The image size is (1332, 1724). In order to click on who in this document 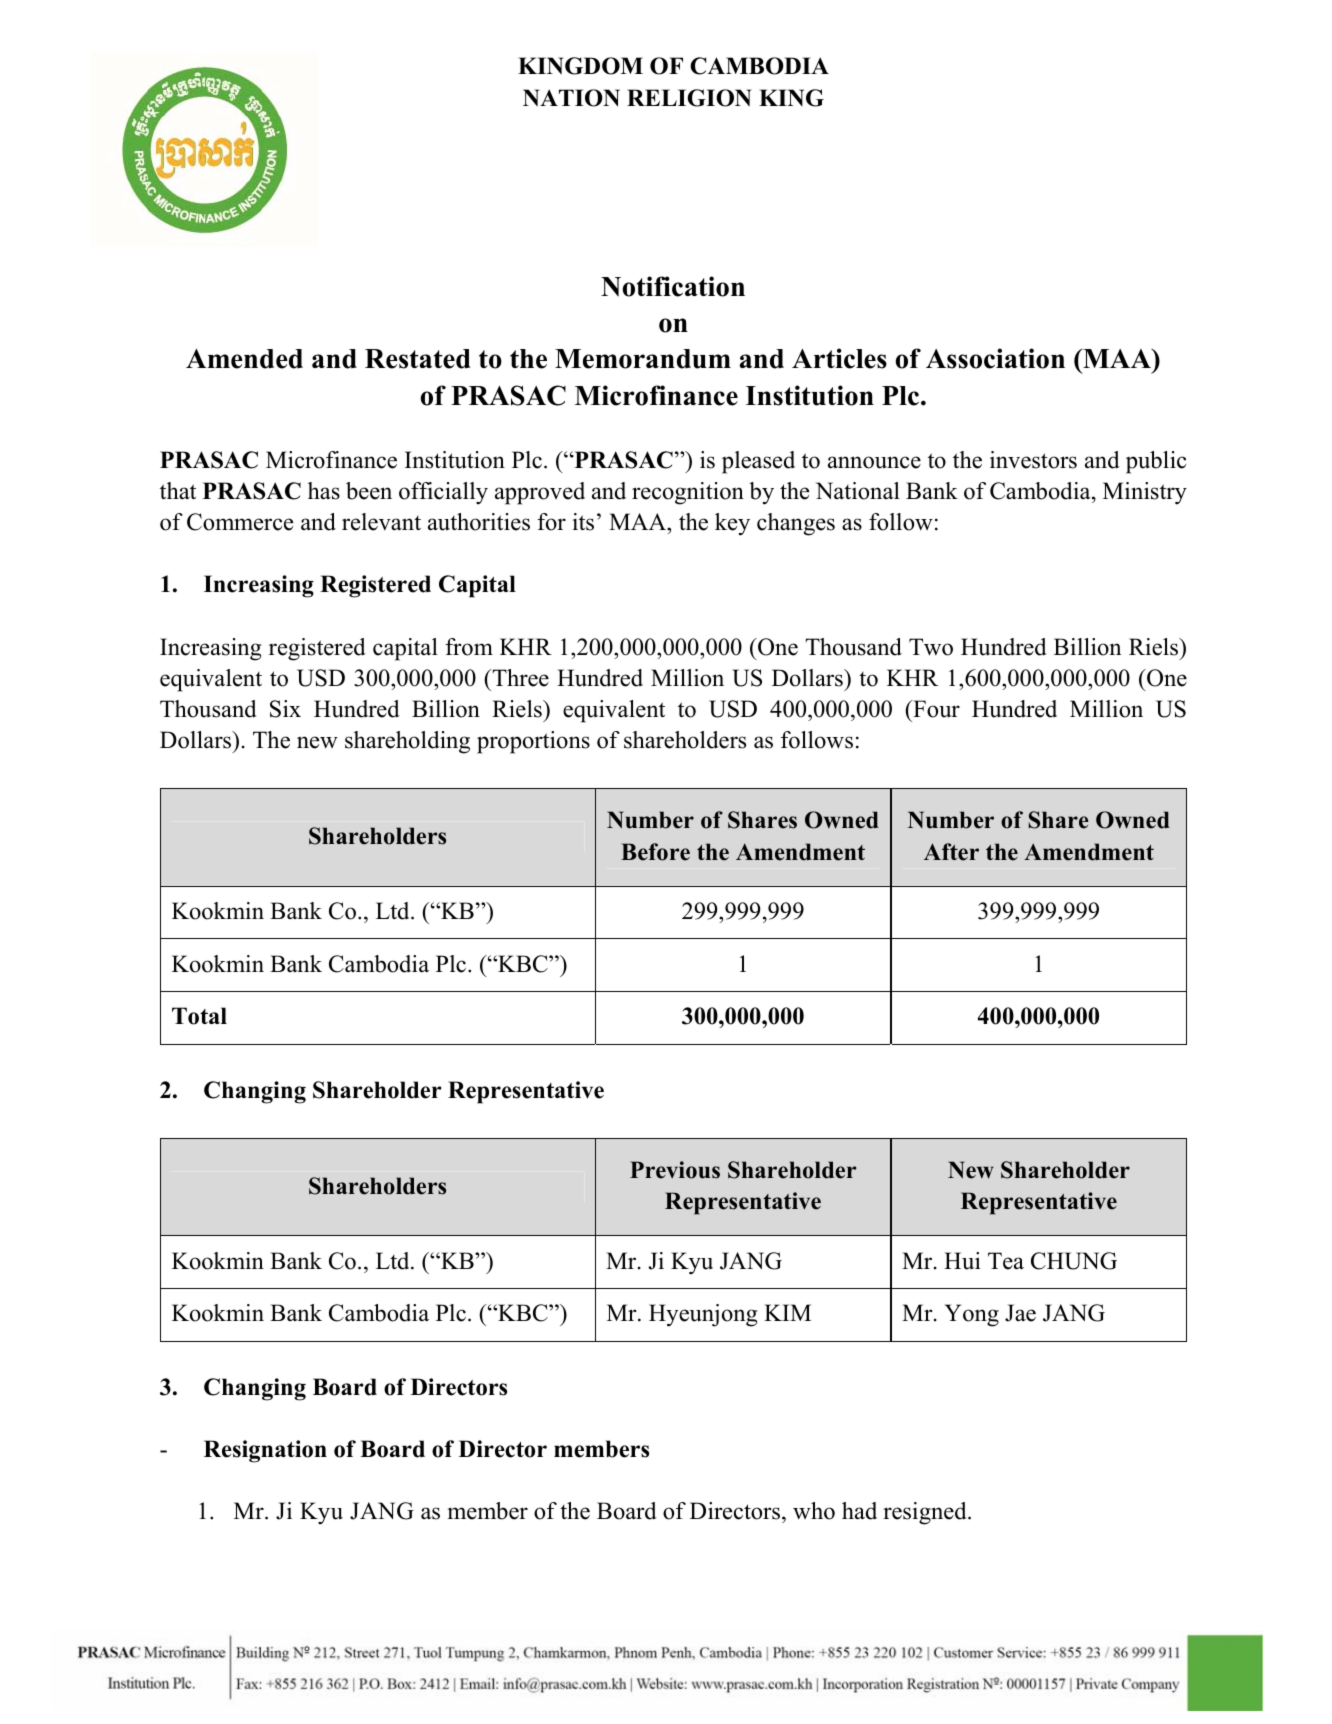, I will do `click(814, 1511)`.
